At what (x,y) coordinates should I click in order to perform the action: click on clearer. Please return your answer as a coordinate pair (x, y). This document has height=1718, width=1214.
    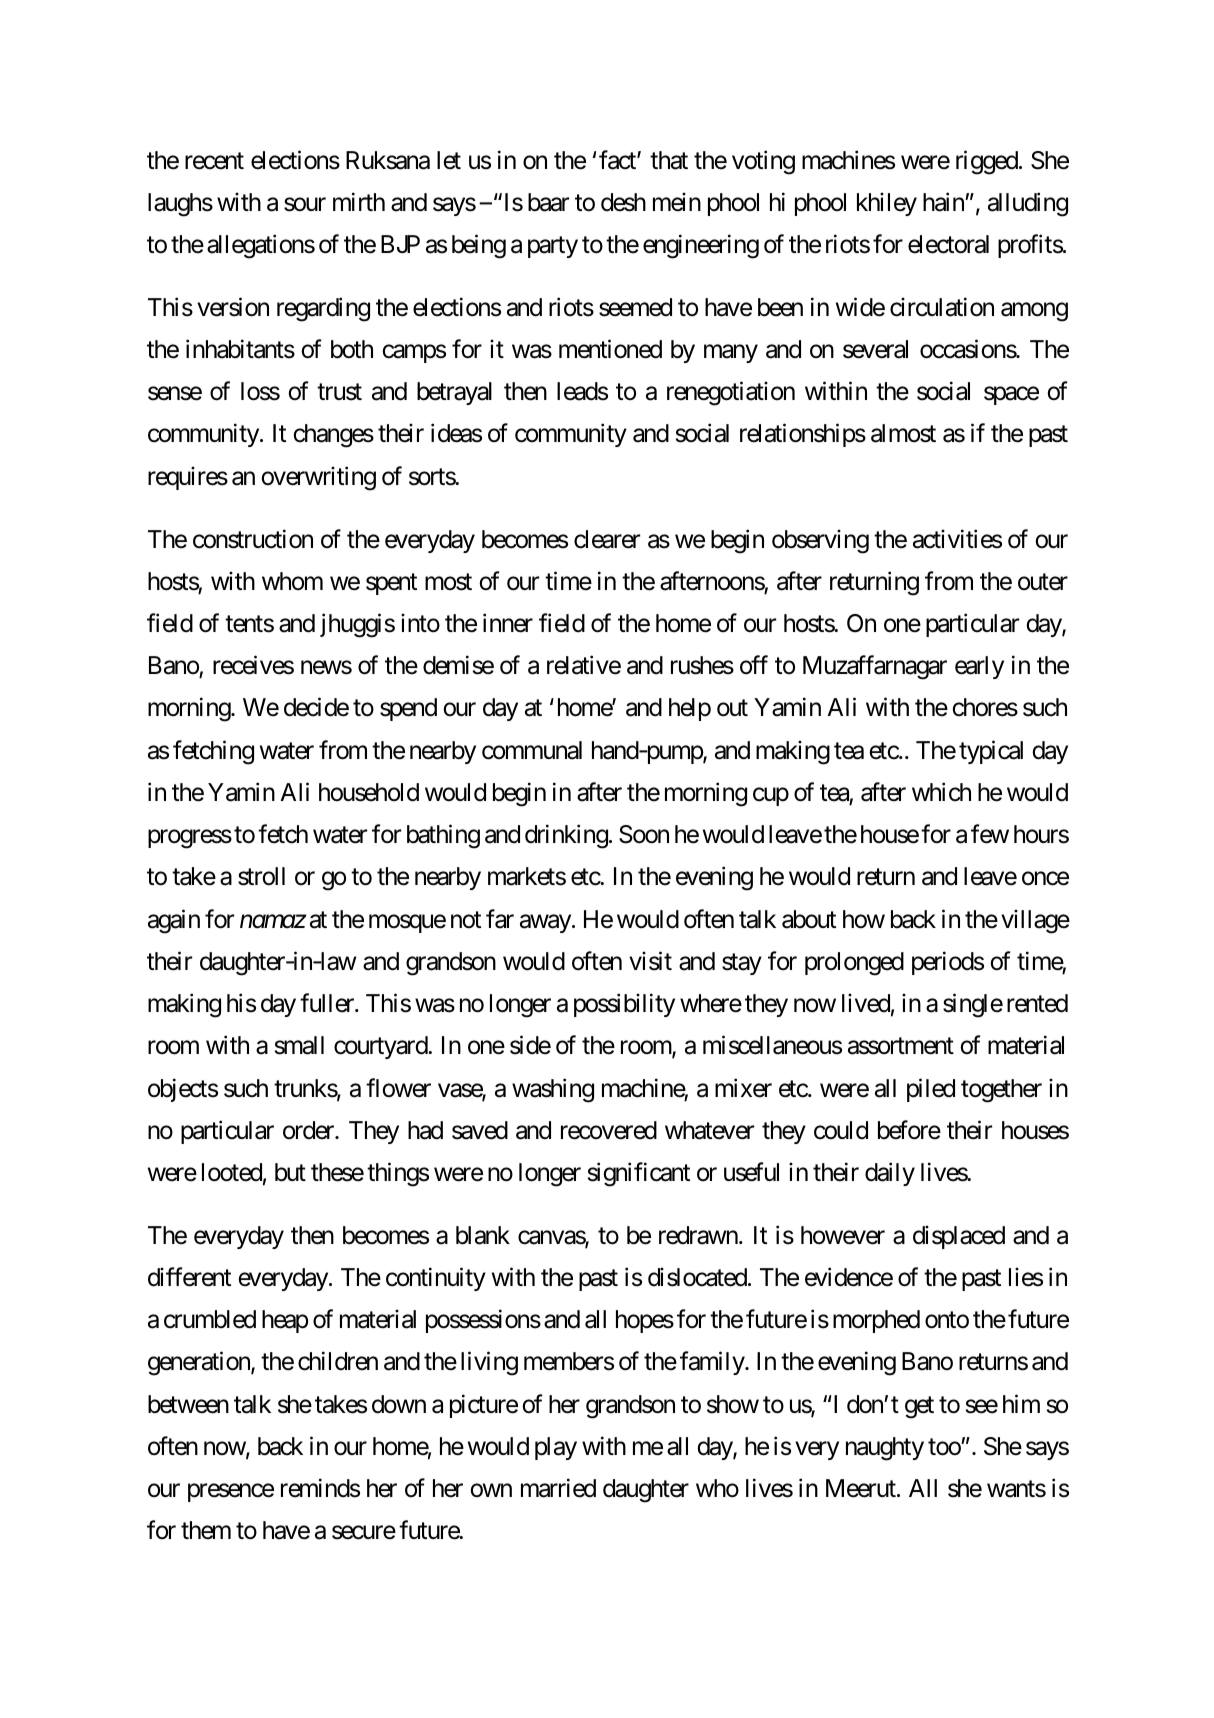
    Looking at the image, I should click on (607, 539).
